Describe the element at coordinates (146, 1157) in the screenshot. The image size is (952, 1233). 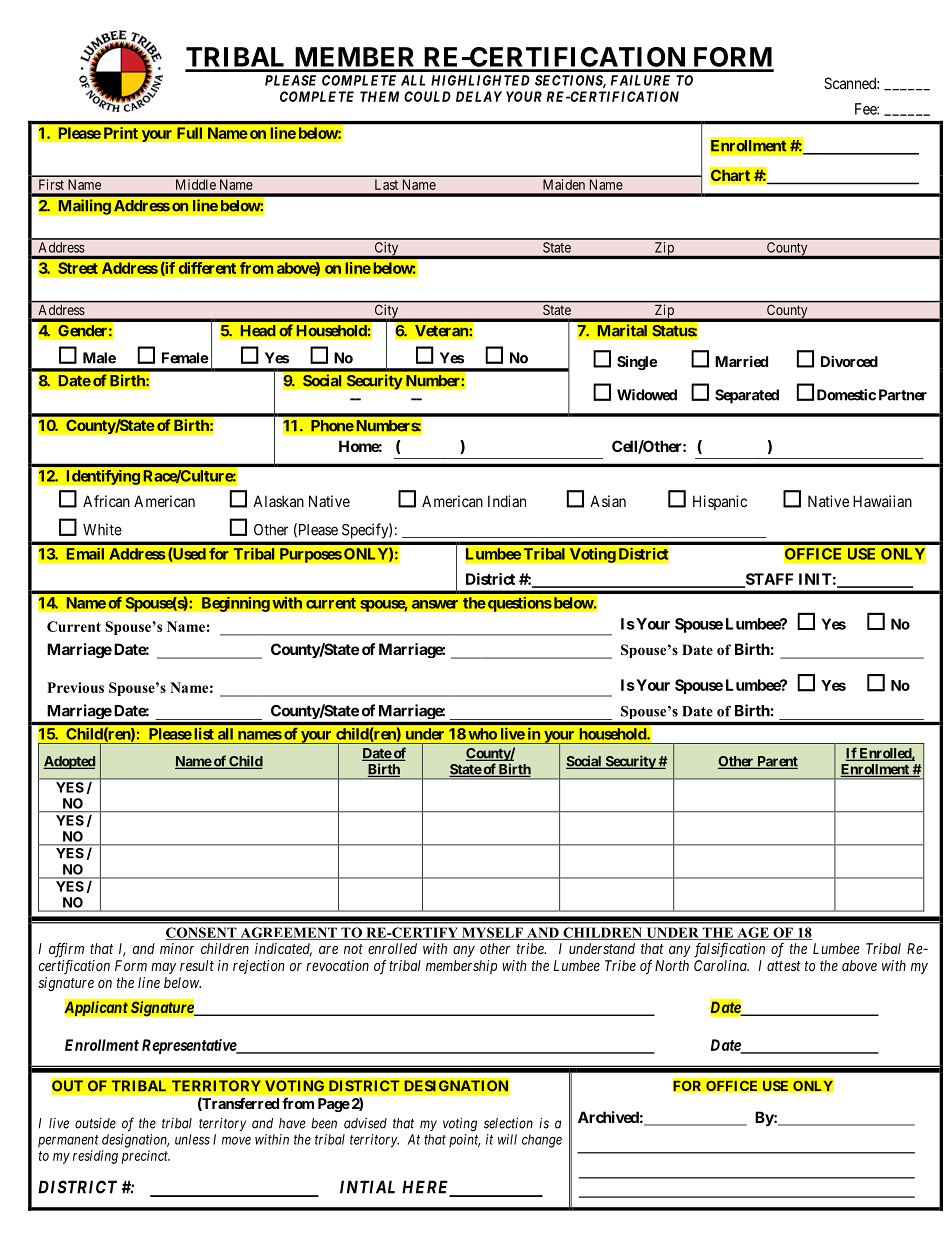
I see `precinct` at that location.
